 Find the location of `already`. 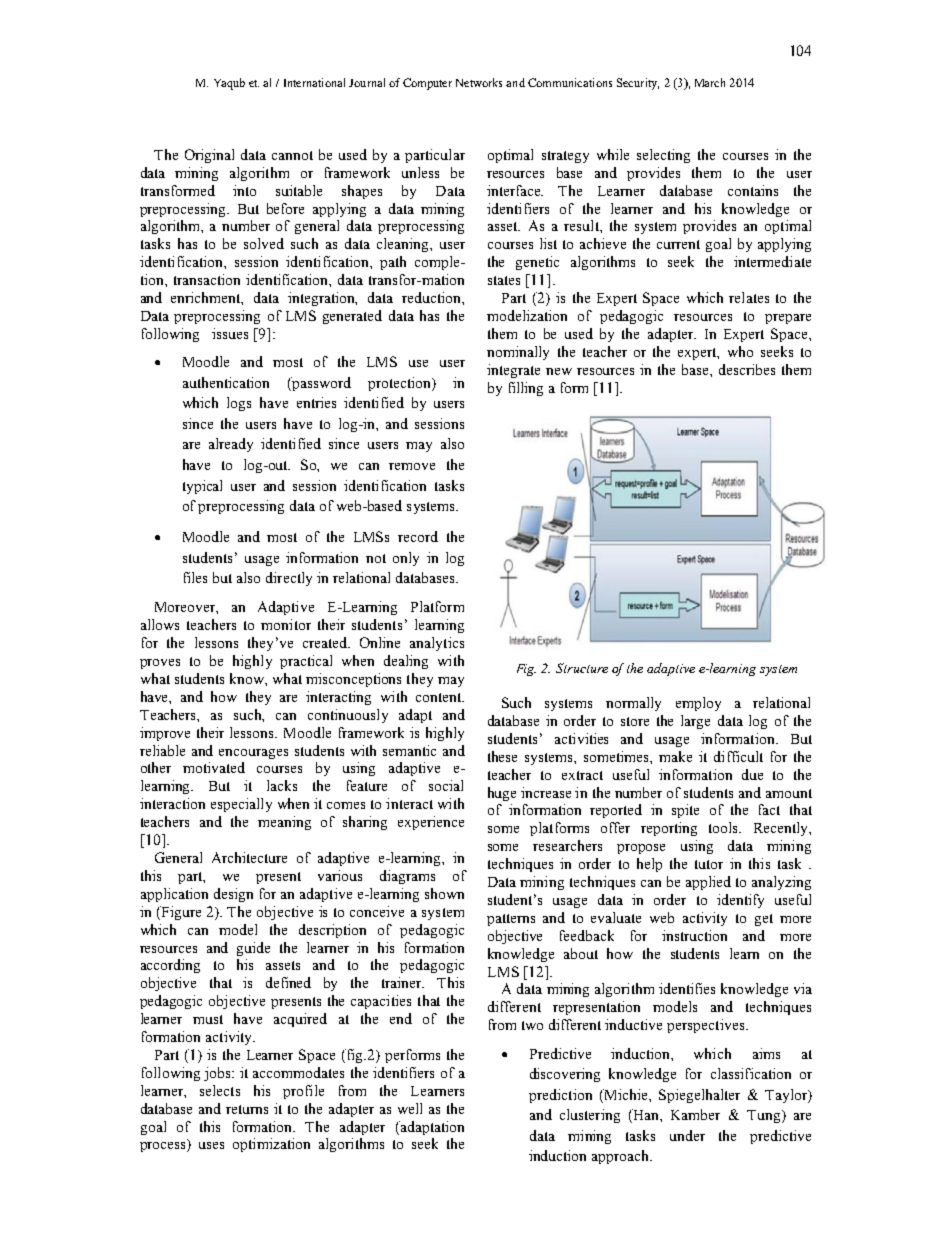

already is located at coordinates (231, 445).
